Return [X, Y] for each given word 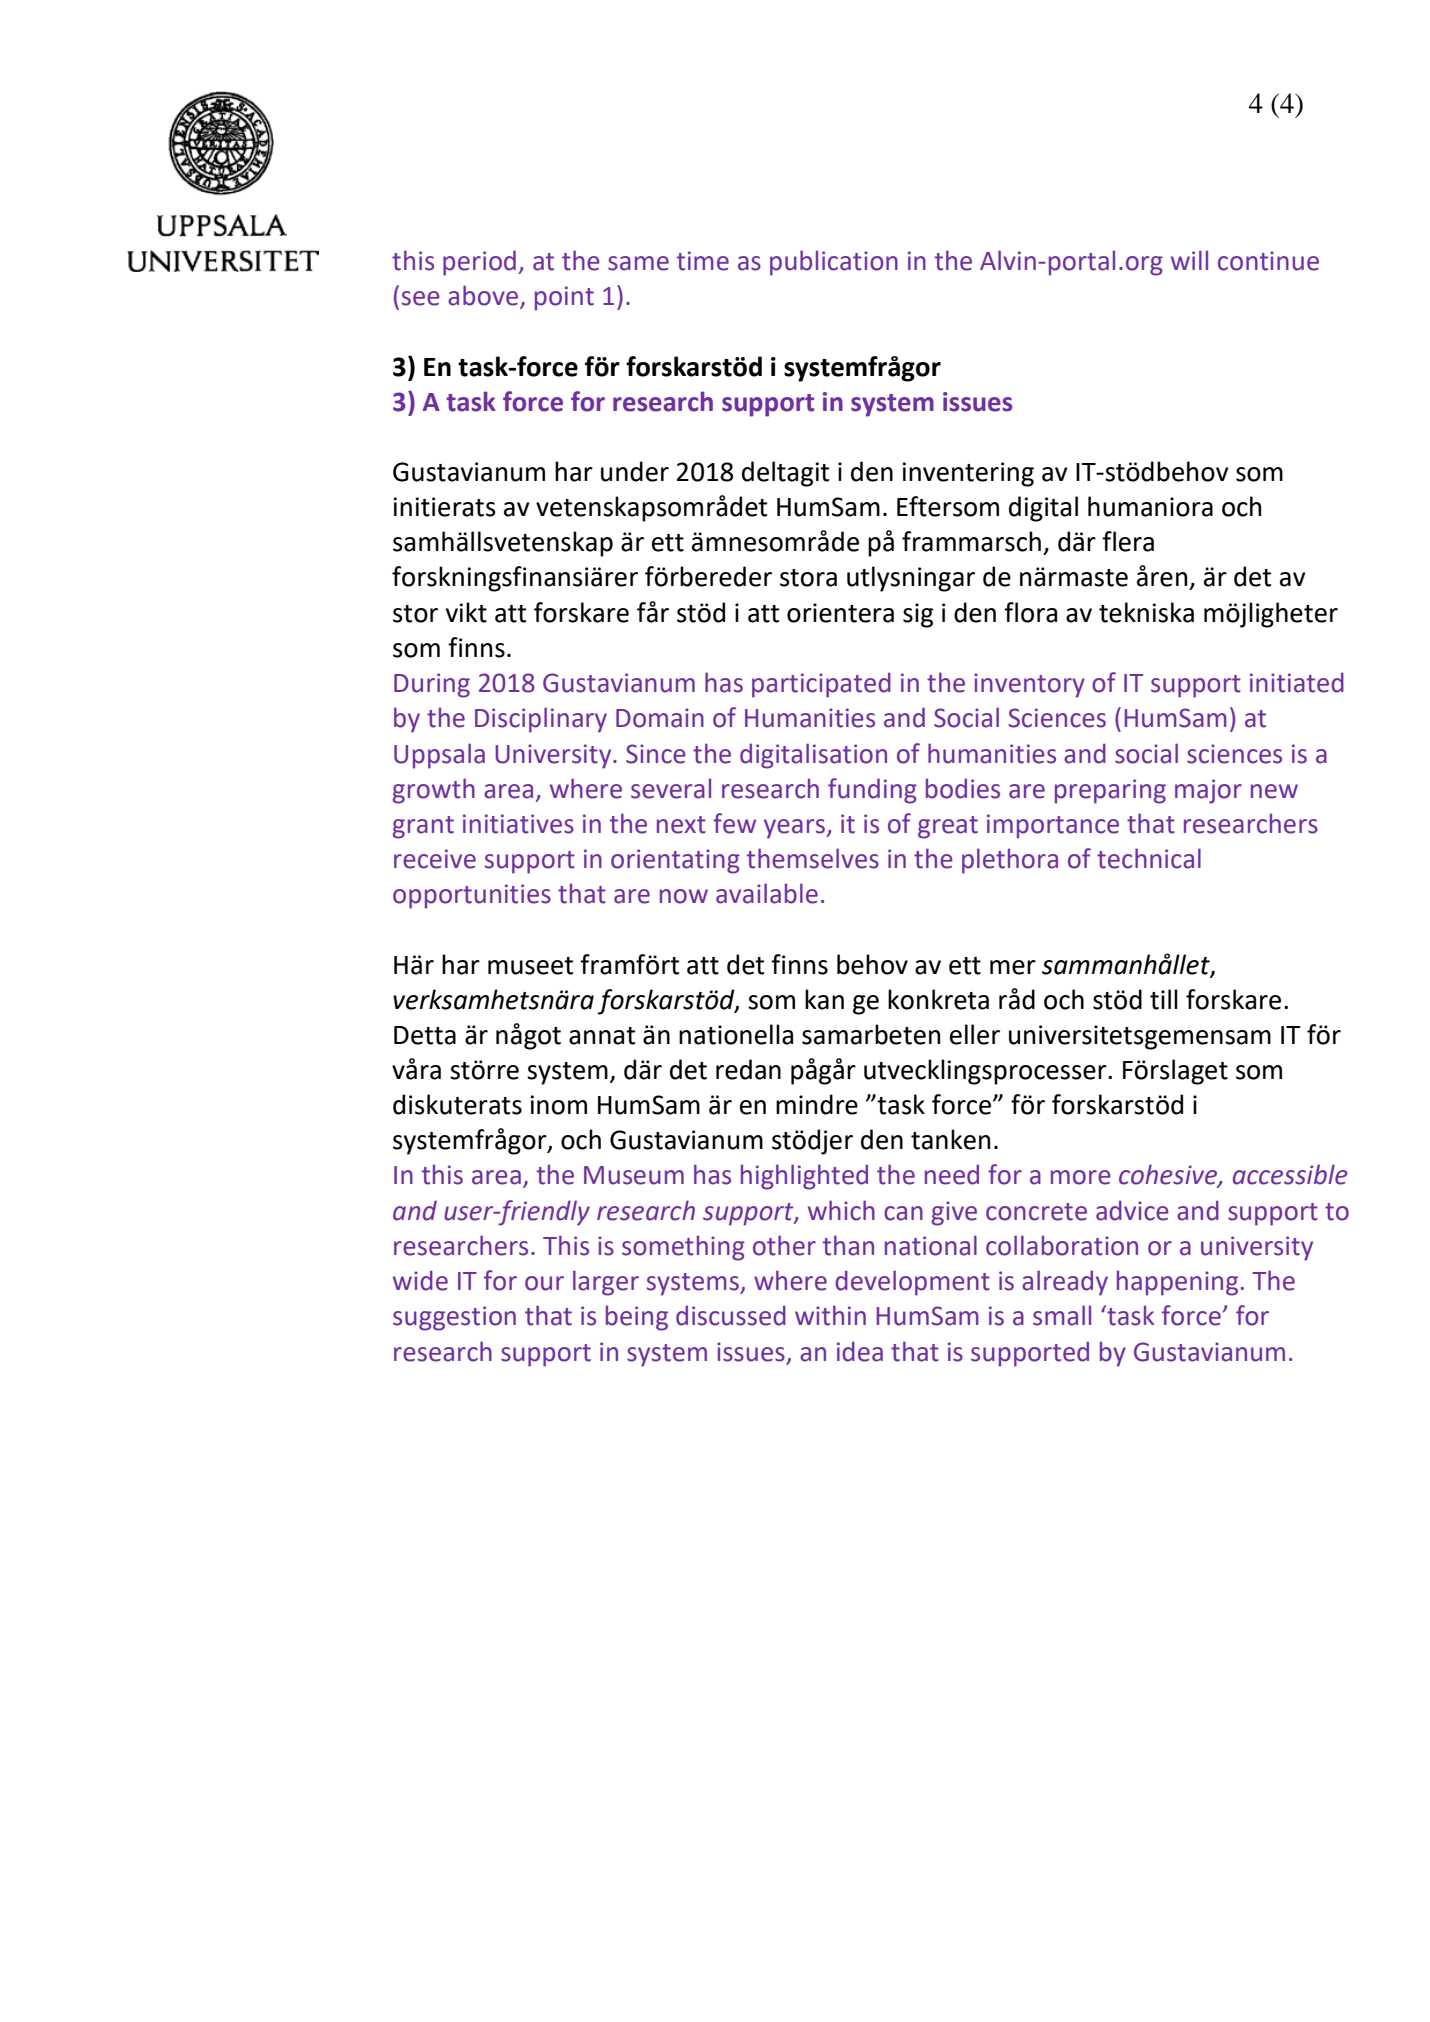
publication [834, 263]
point [564, 298]
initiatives [518, 824]
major [1208, 791]
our [544, 1283]
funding [872, 791]
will [1189, 260]
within [830, 1315]
